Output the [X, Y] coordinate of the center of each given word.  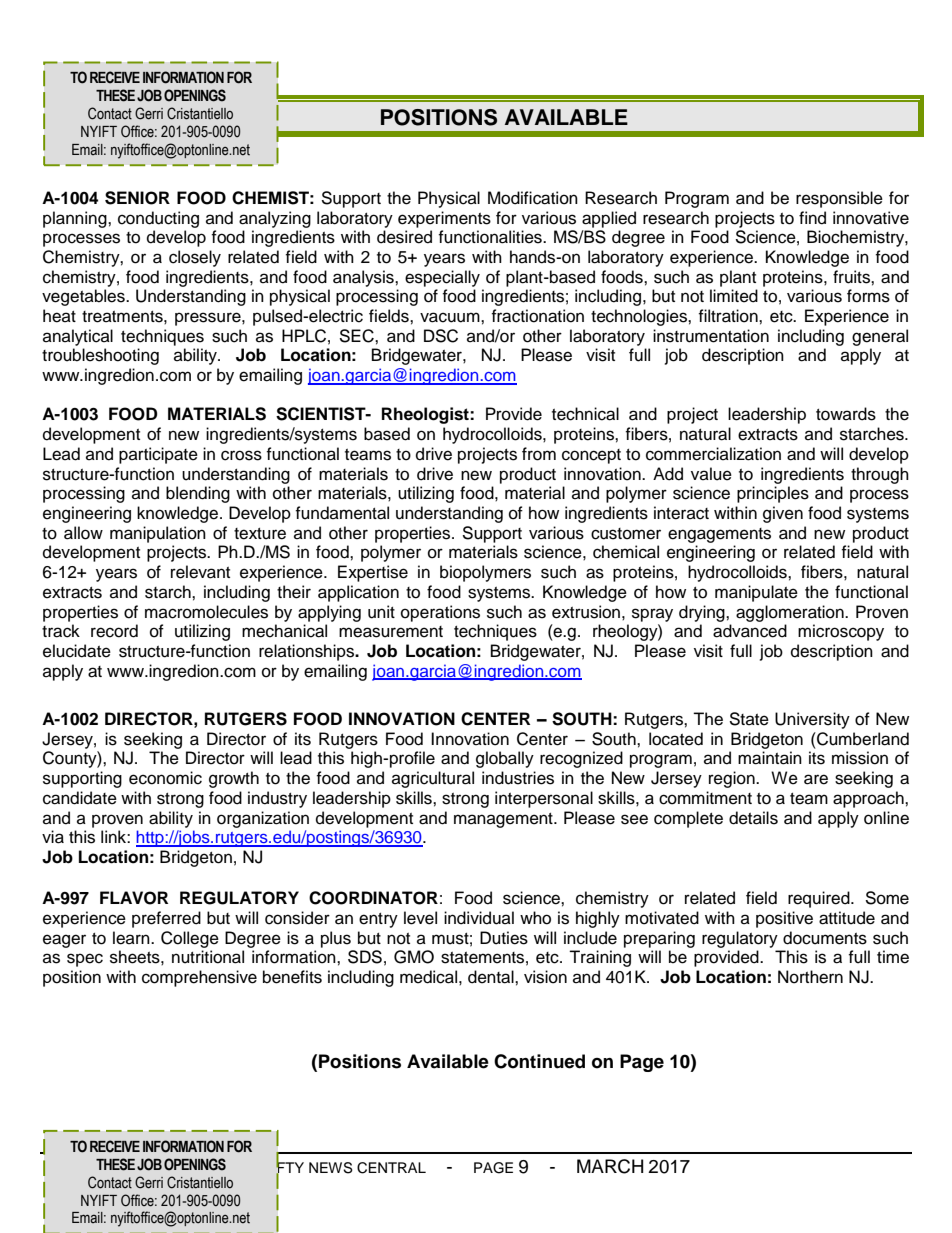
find [812, 218]
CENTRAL [391, 1168]
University [812, 720]
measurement [391, 632]
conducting [158, 219]
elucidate [77, 651]
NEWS [331, 1168]
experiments [444, 219]
